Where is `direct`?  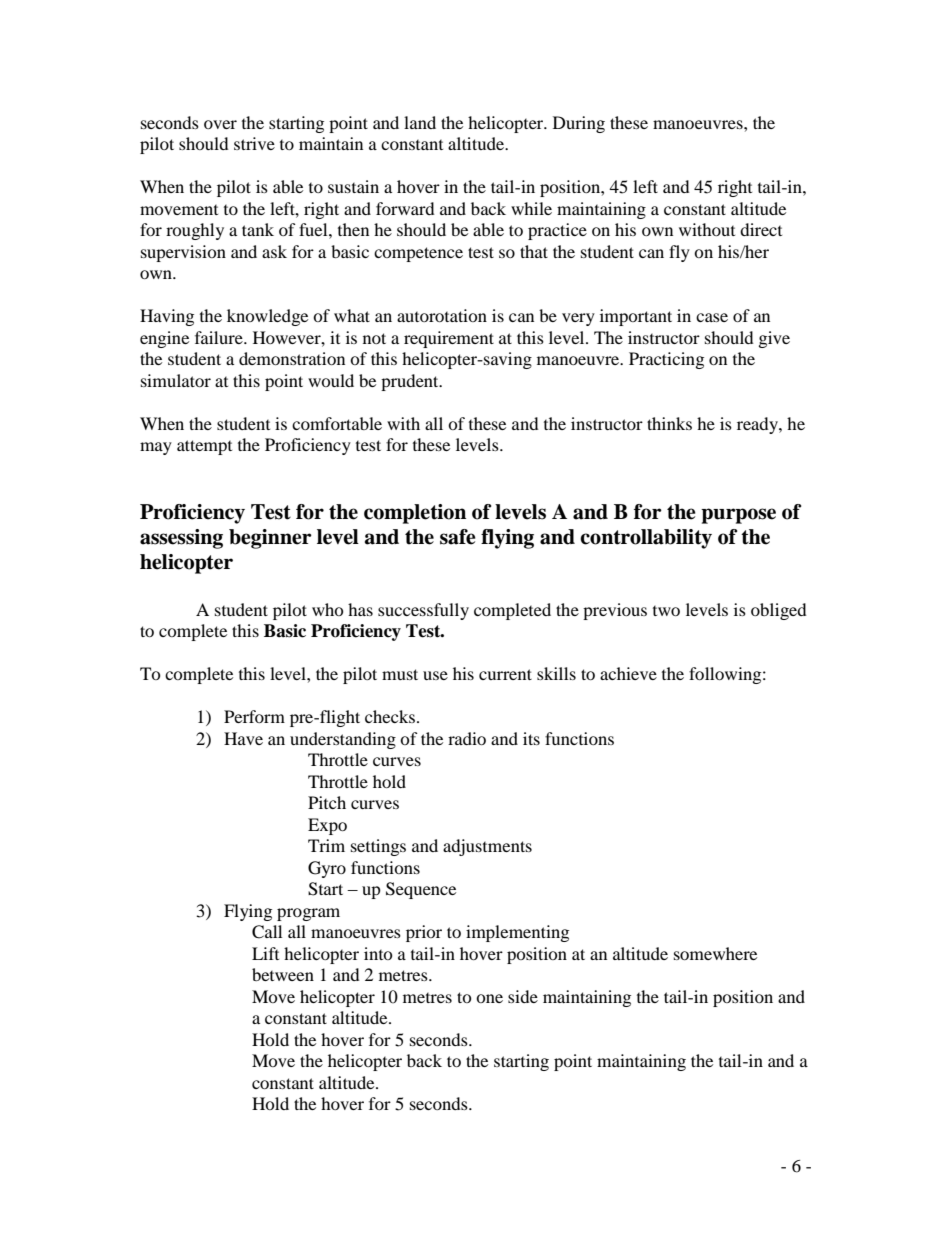 direct is located at coordinates (761, 229).
